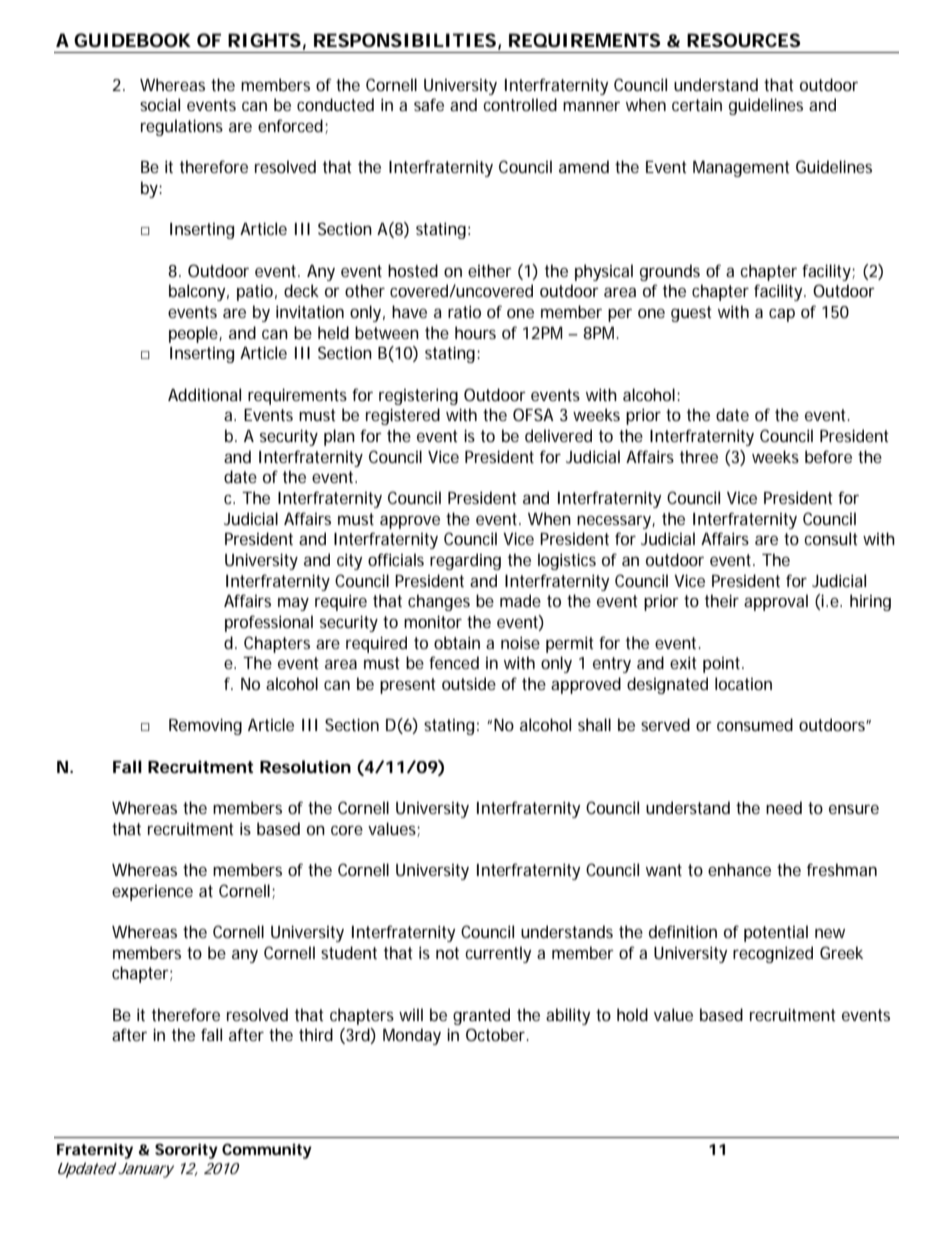  Describe the element at coordinates (497, 1034) in the screenshot. I see `October` at that location.
